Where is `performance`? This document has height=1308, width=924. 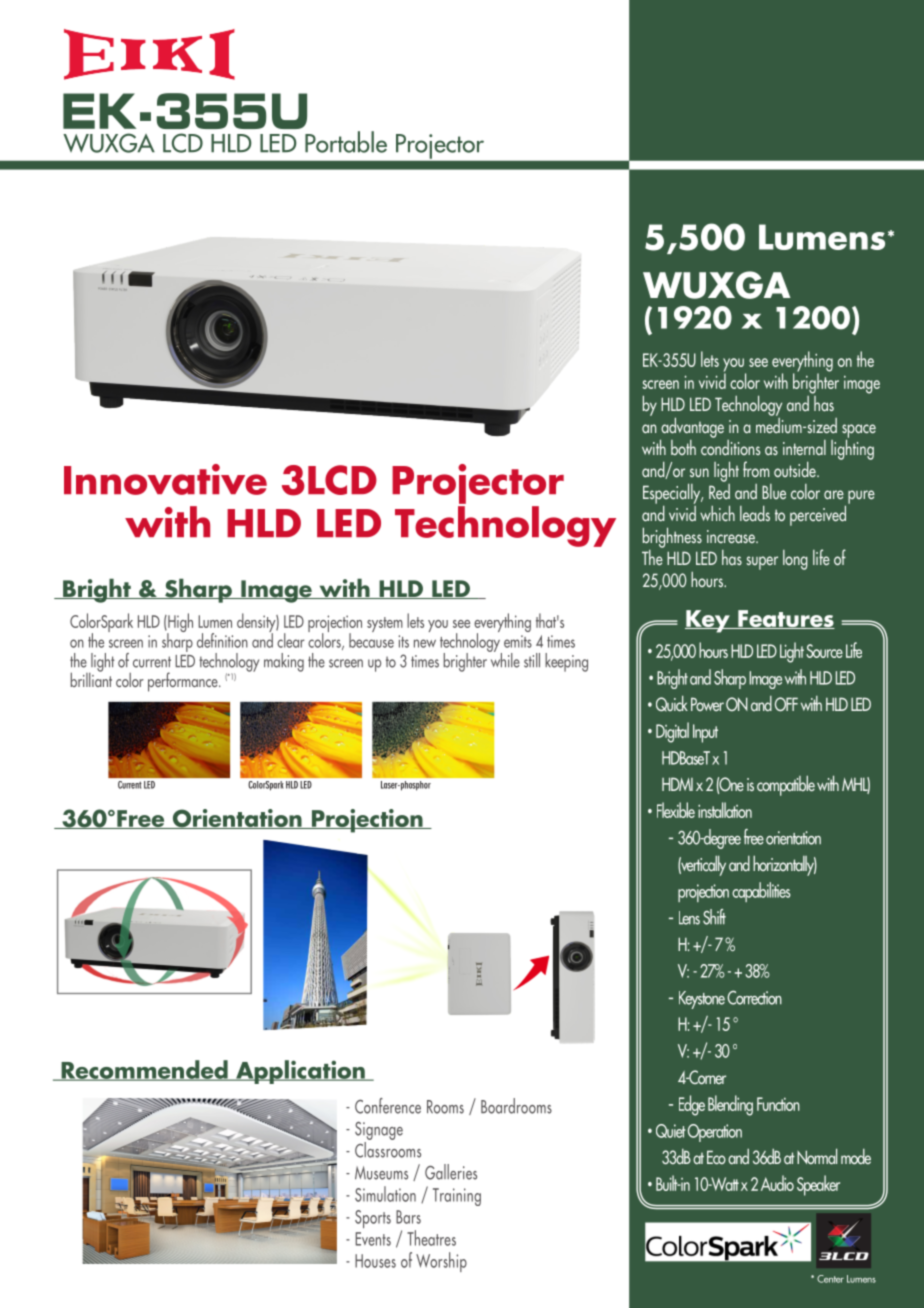
performance is located at coordinates (184, 682).
